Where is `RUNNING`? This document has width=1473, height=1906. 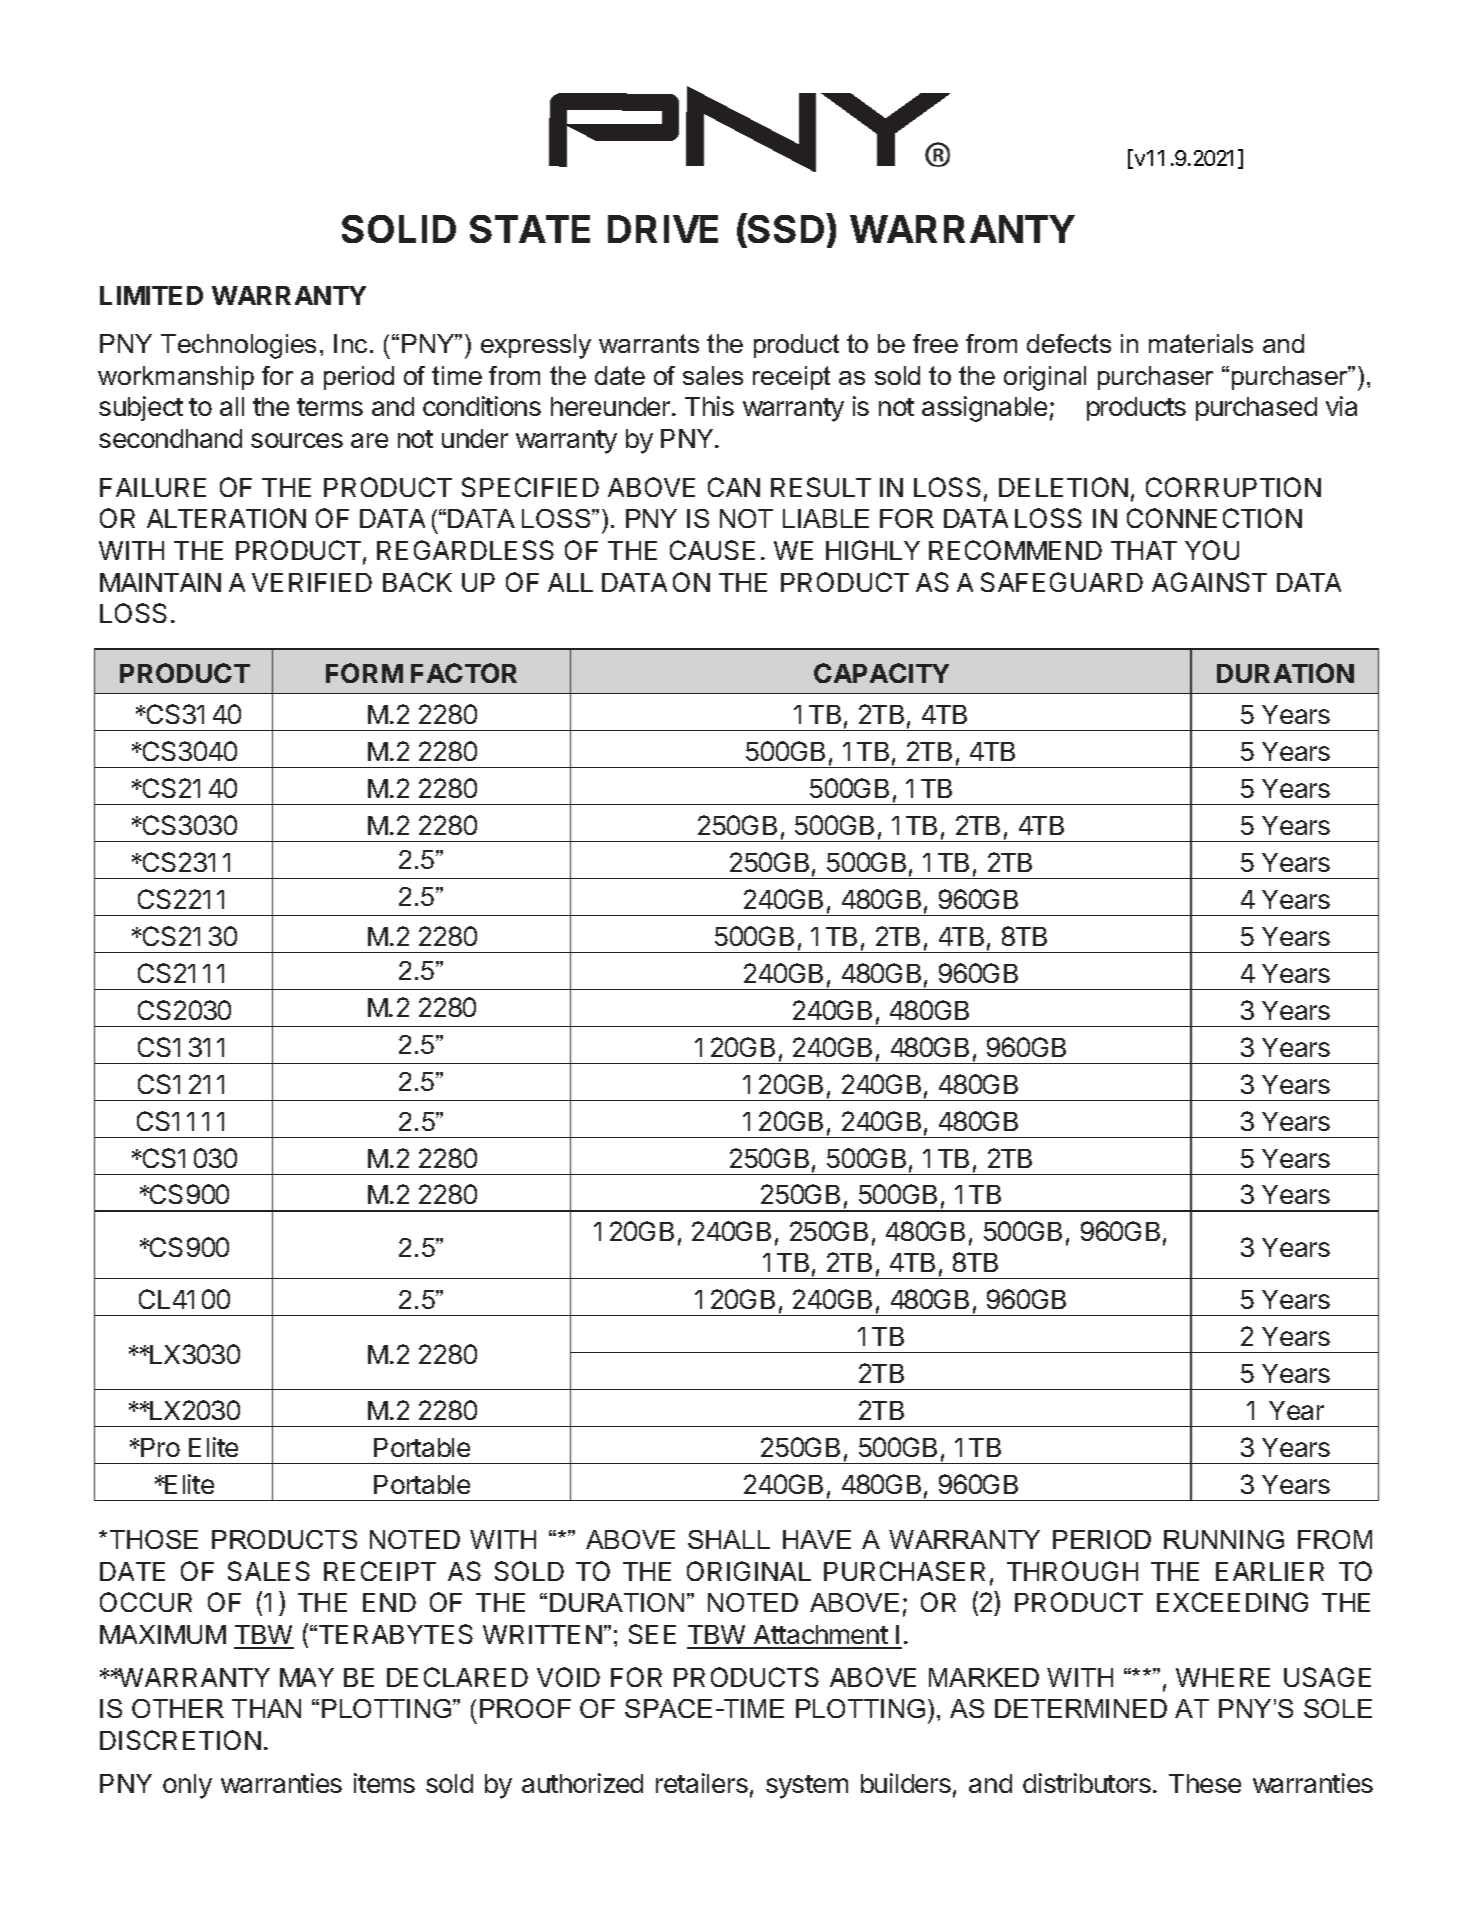 RUNNING is located at coordinates (1224, 1539).
